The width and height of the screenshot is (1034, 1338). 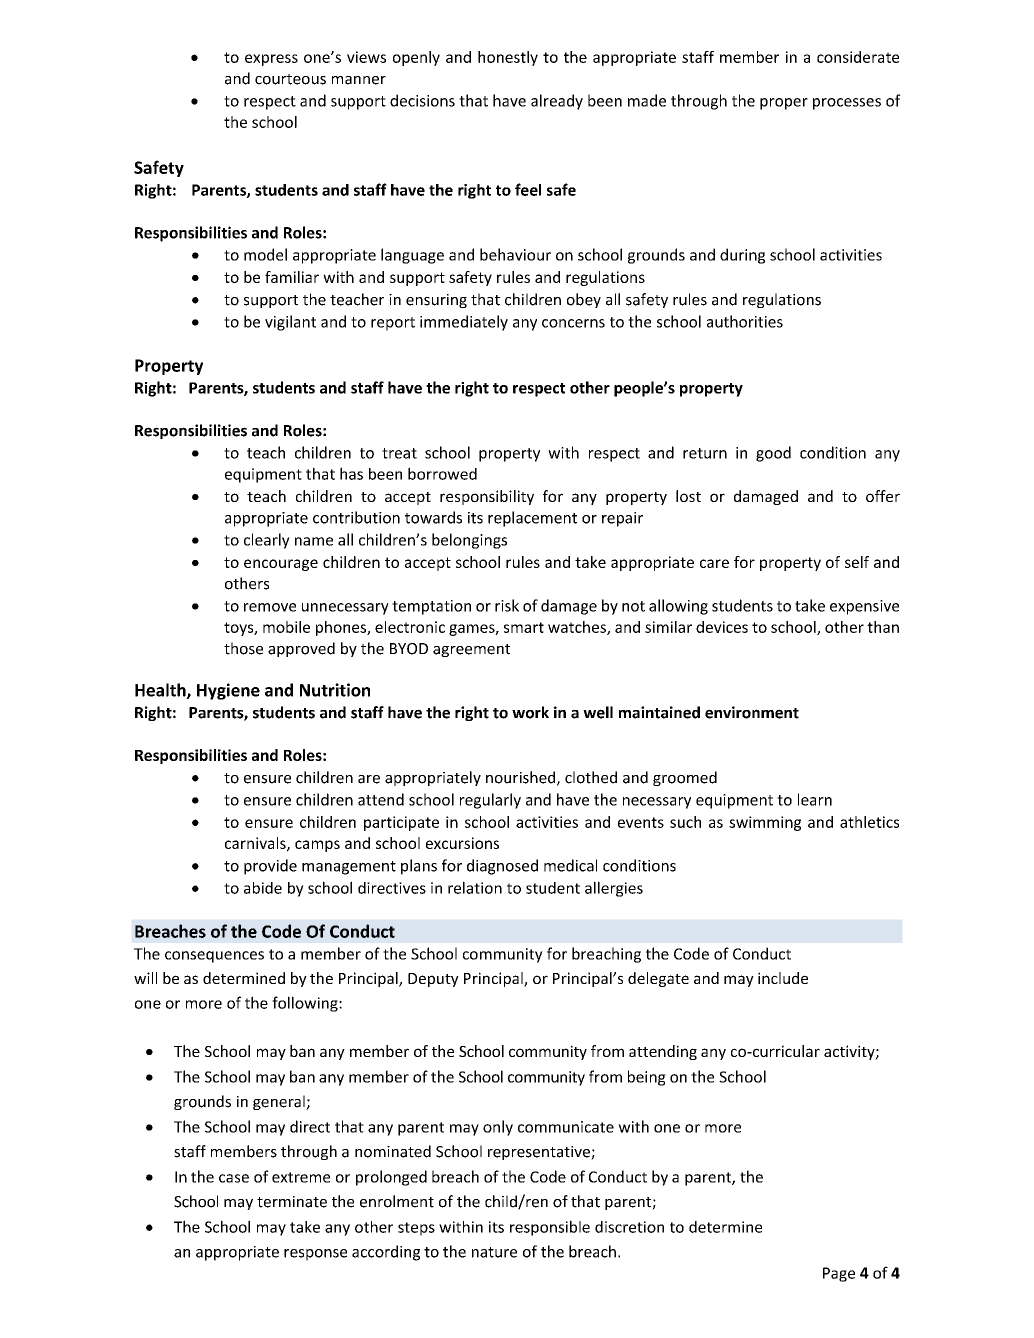 What do you see at coordinates (752, 712) in the screenshot?
I see `environment` at bounding box center [752, 712].
